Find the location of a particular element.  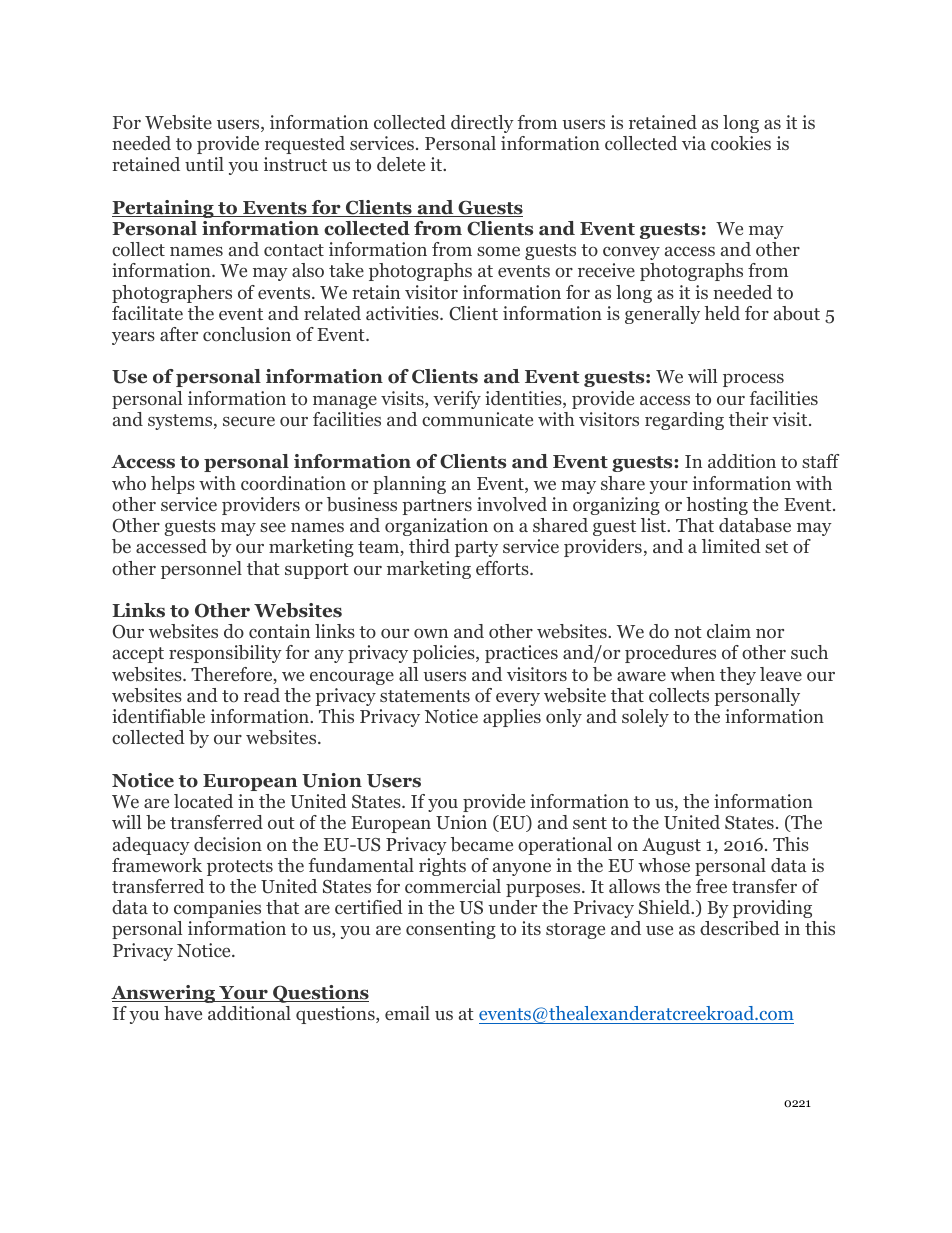

described is located at coordinates (740, 928).
